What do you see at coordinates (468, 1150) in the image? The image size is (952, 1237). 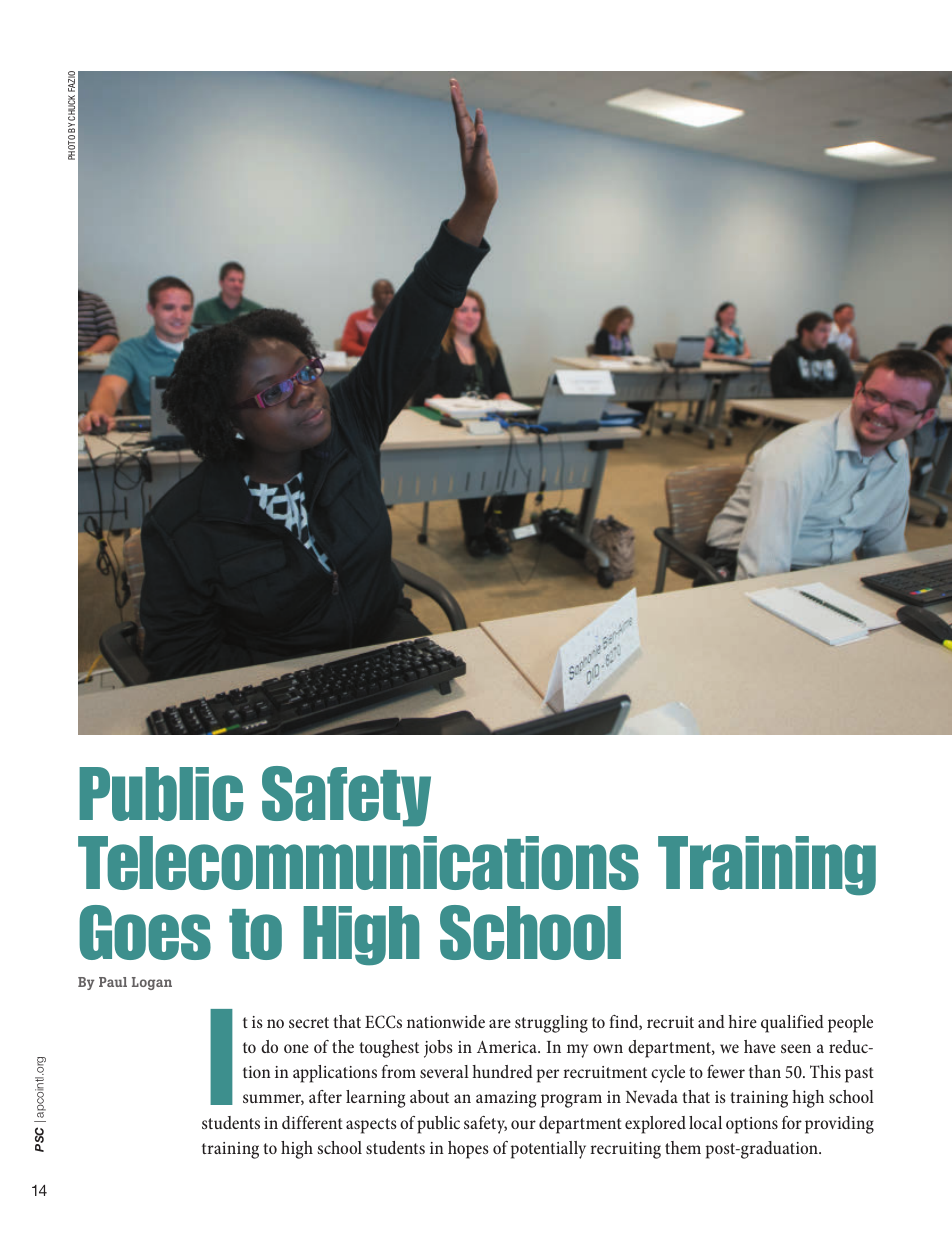 I see `hopes` at bounding box center [468, 1150].
